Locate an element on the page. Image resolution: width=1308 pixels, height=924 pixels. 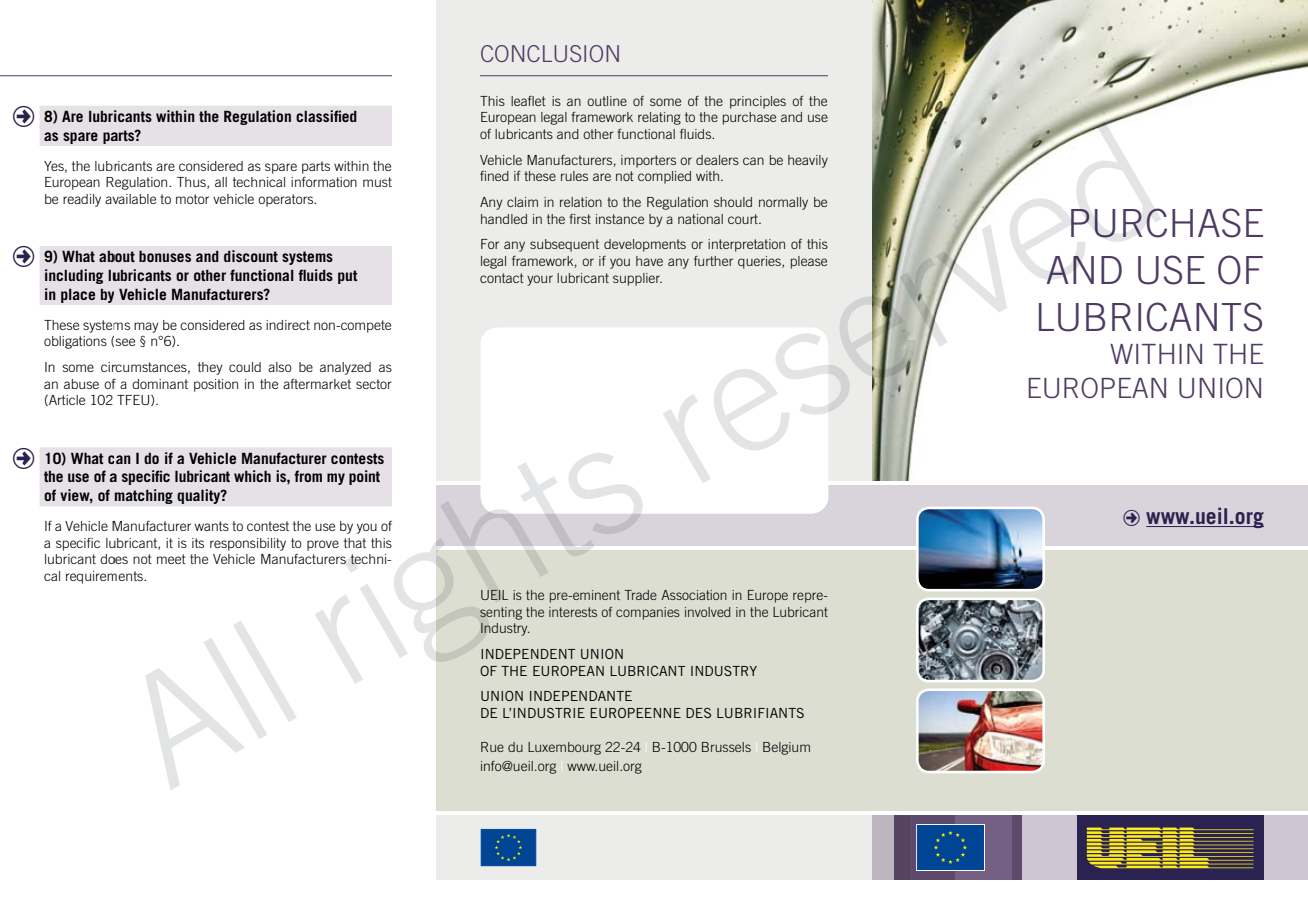
principles is located at coordinates (758, 102).
